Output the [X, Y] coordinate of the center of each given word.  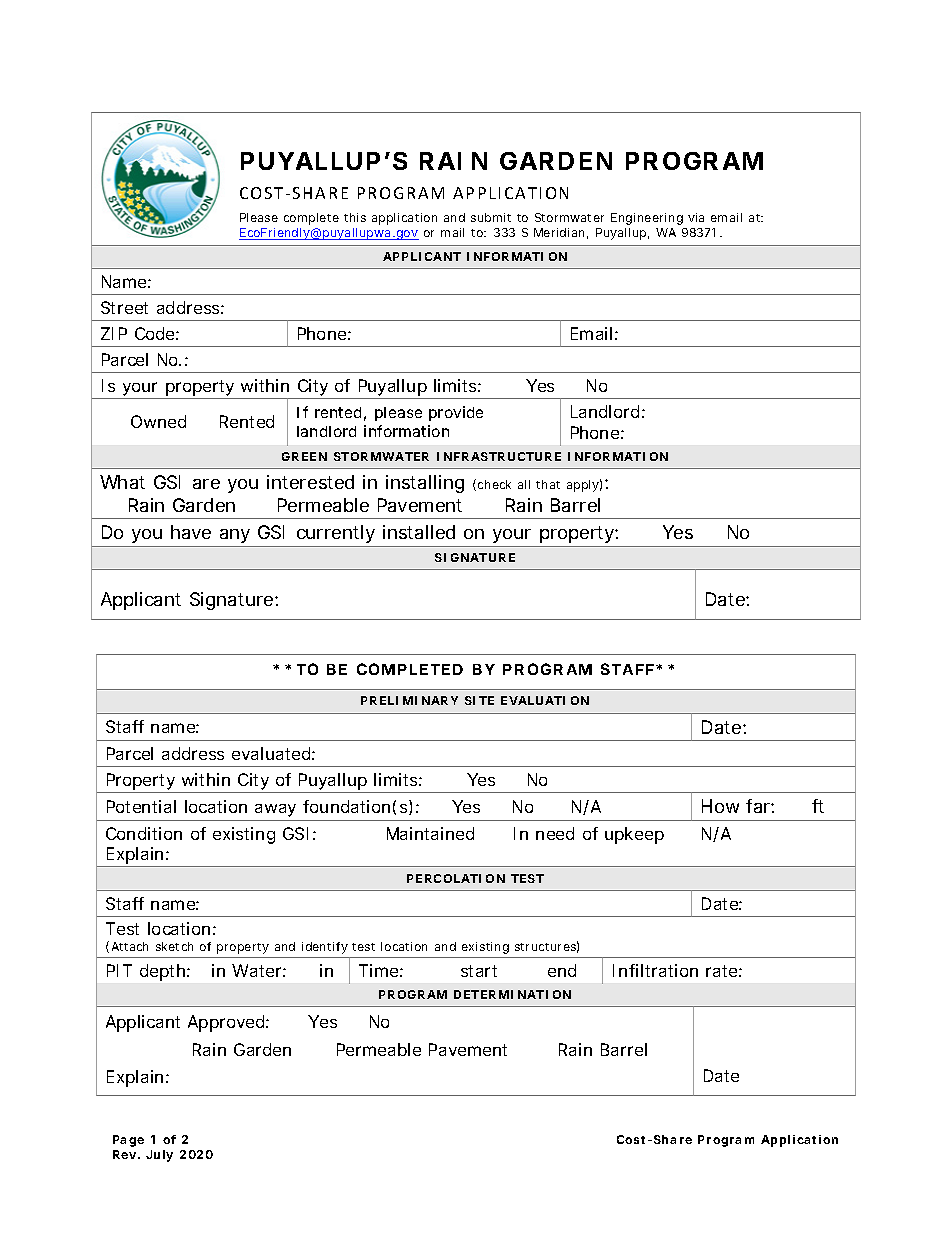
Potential [141, 806]
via [696, 217]
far [759, 806]
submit [491, 217]
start [479, 971]
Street [124, 307]
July [159, 1156]
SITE [479, 700]
